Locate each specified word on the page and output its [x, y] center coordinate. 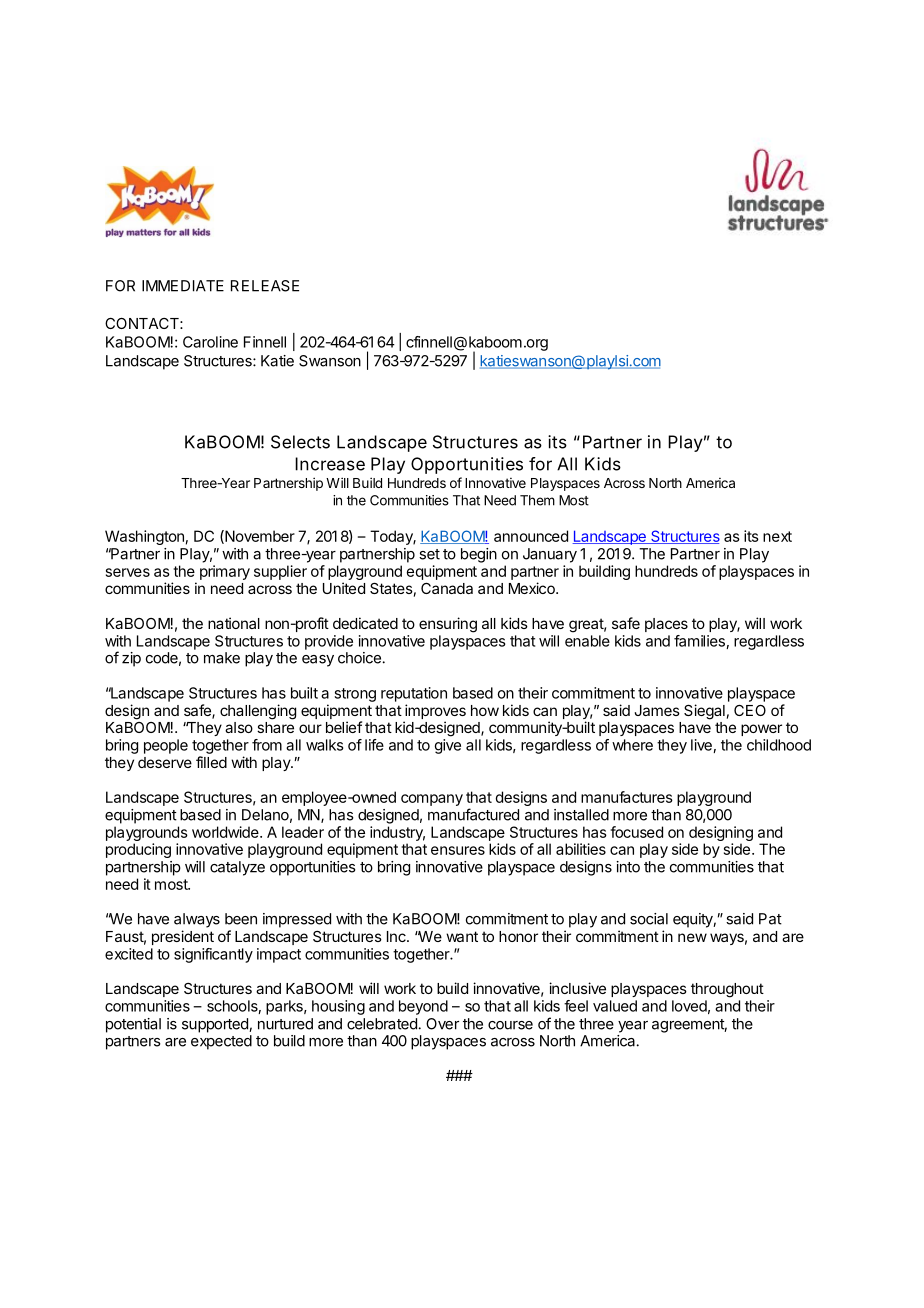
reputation [414, 694]
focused [636, 832]
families [700, 642]
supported [216, 1025]
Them [537, 500]
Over [442, 1024]
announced [531, 536]
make [222, 658]
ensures [458, 850]
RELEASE [265, 286]
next [777, 536]
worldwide [226, 832]
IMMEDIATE [183, 286]
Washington [144, 537]
